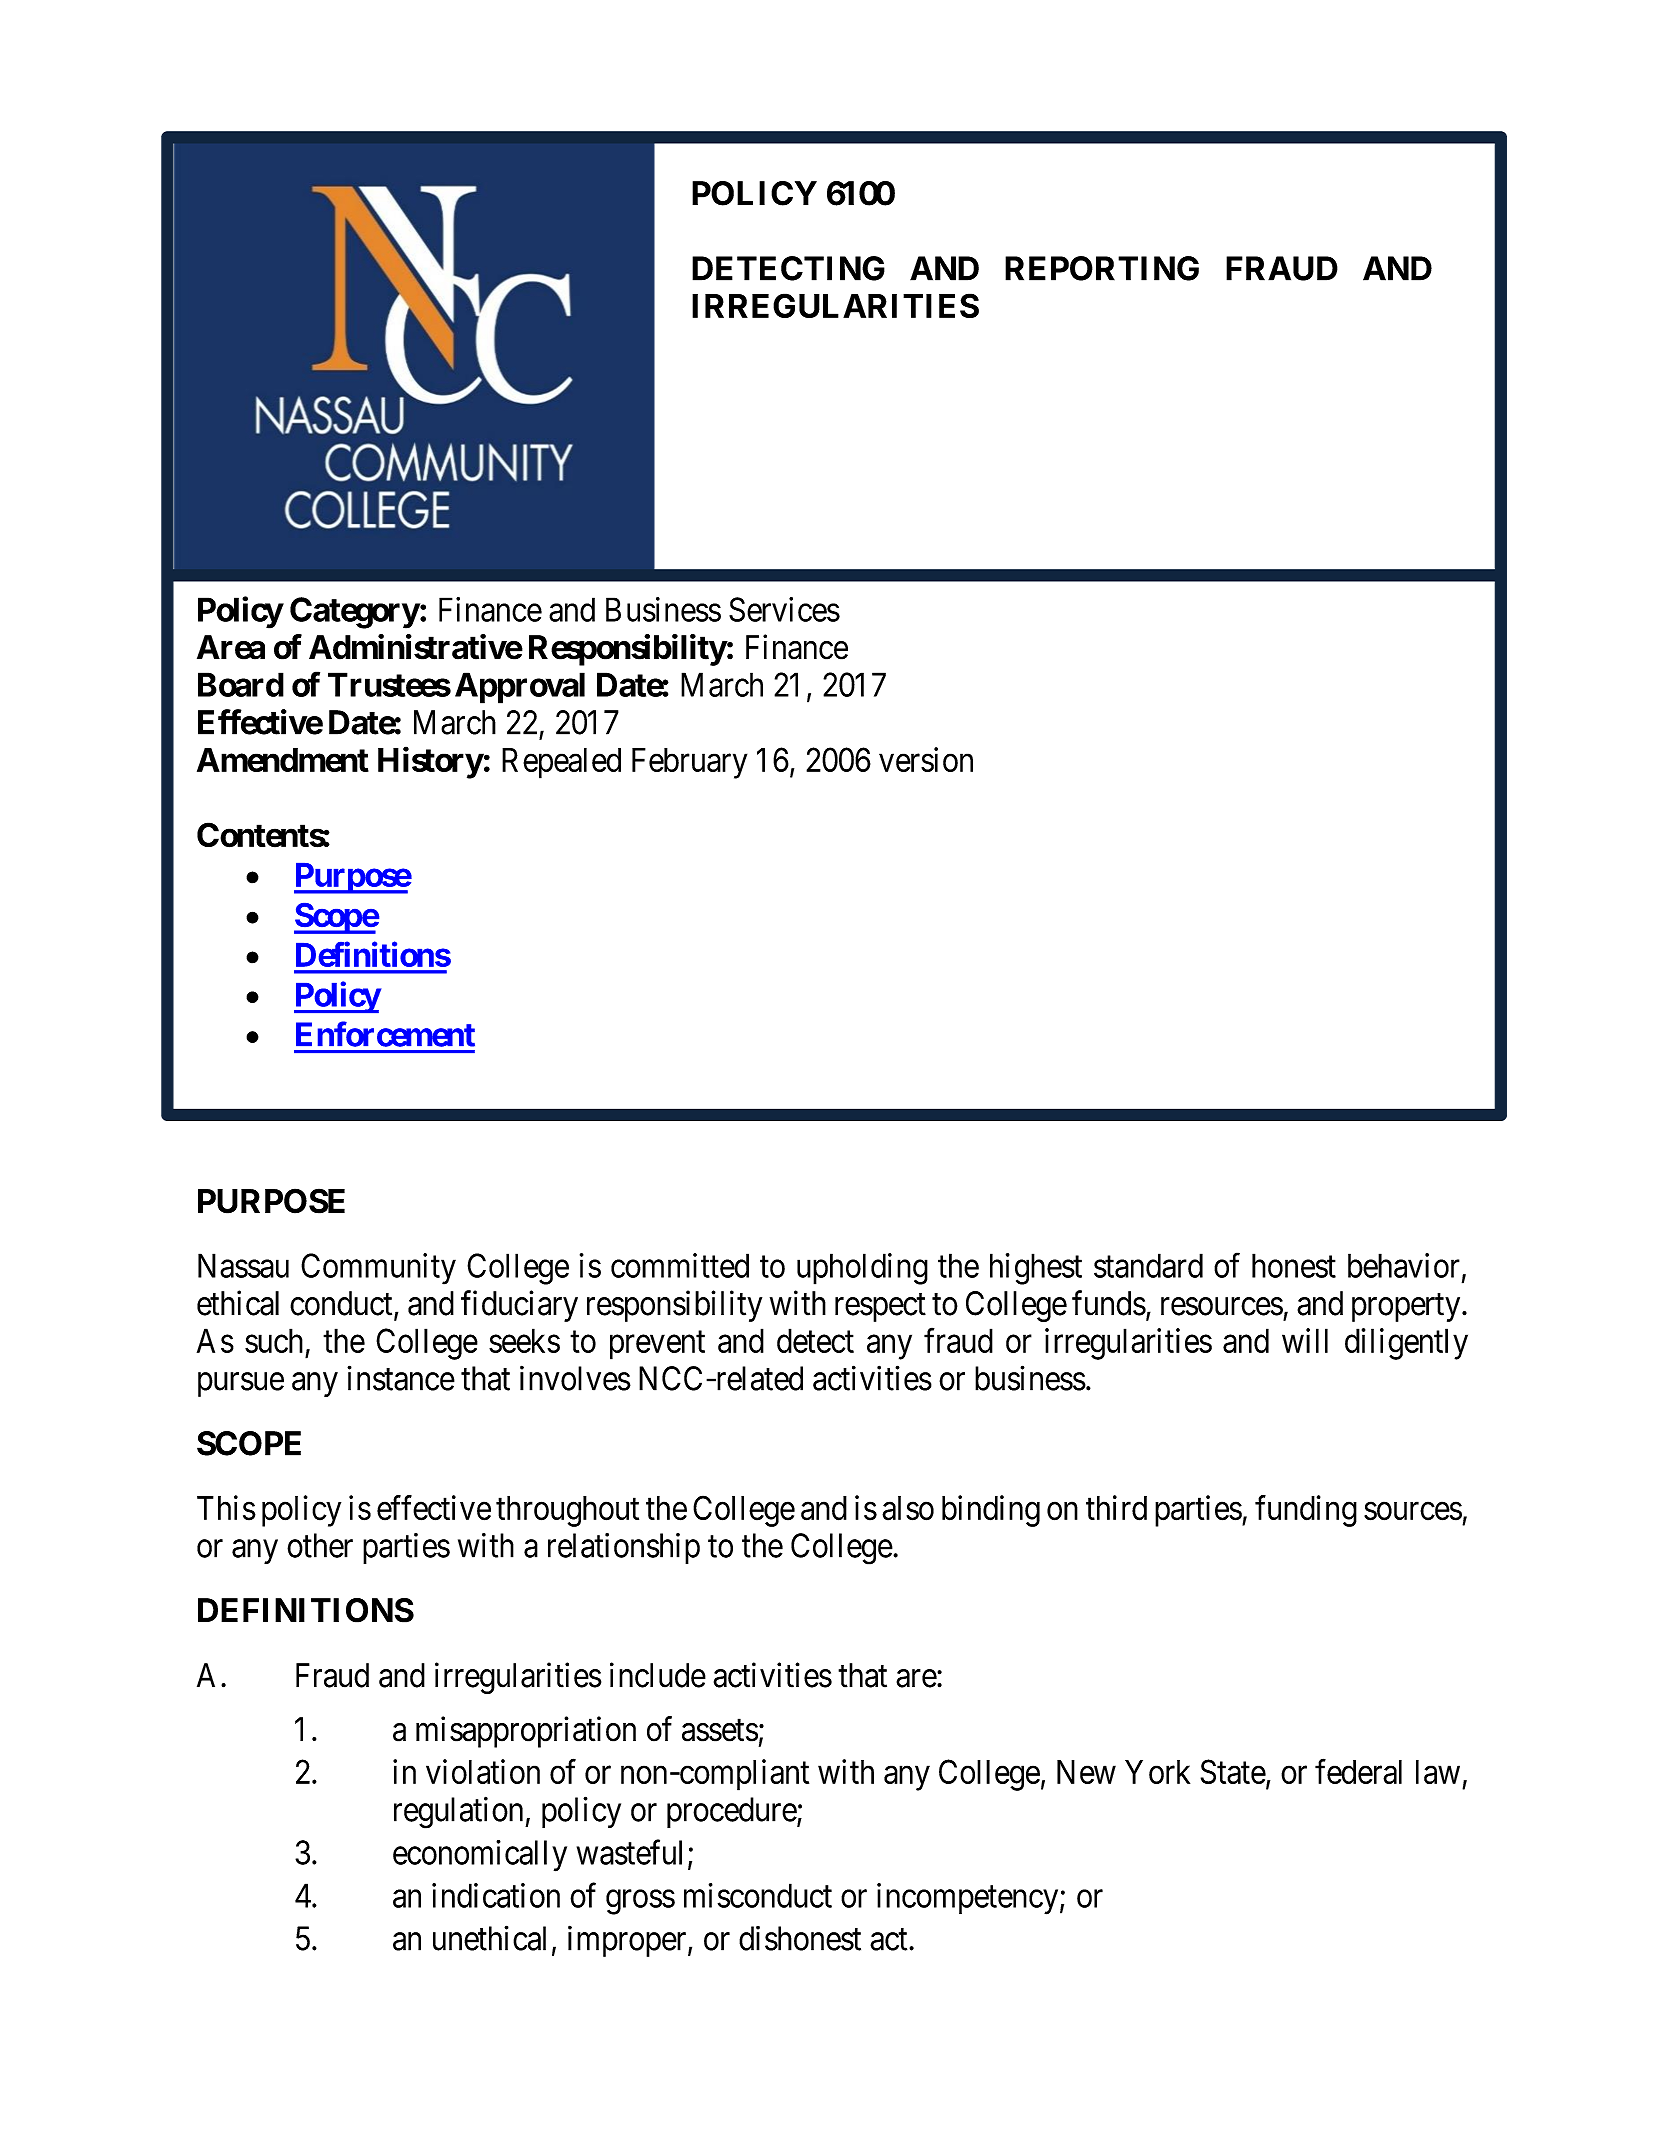 This screenshot has height=2155, width=1665. I want to click on economically, so click(480, 1856).
